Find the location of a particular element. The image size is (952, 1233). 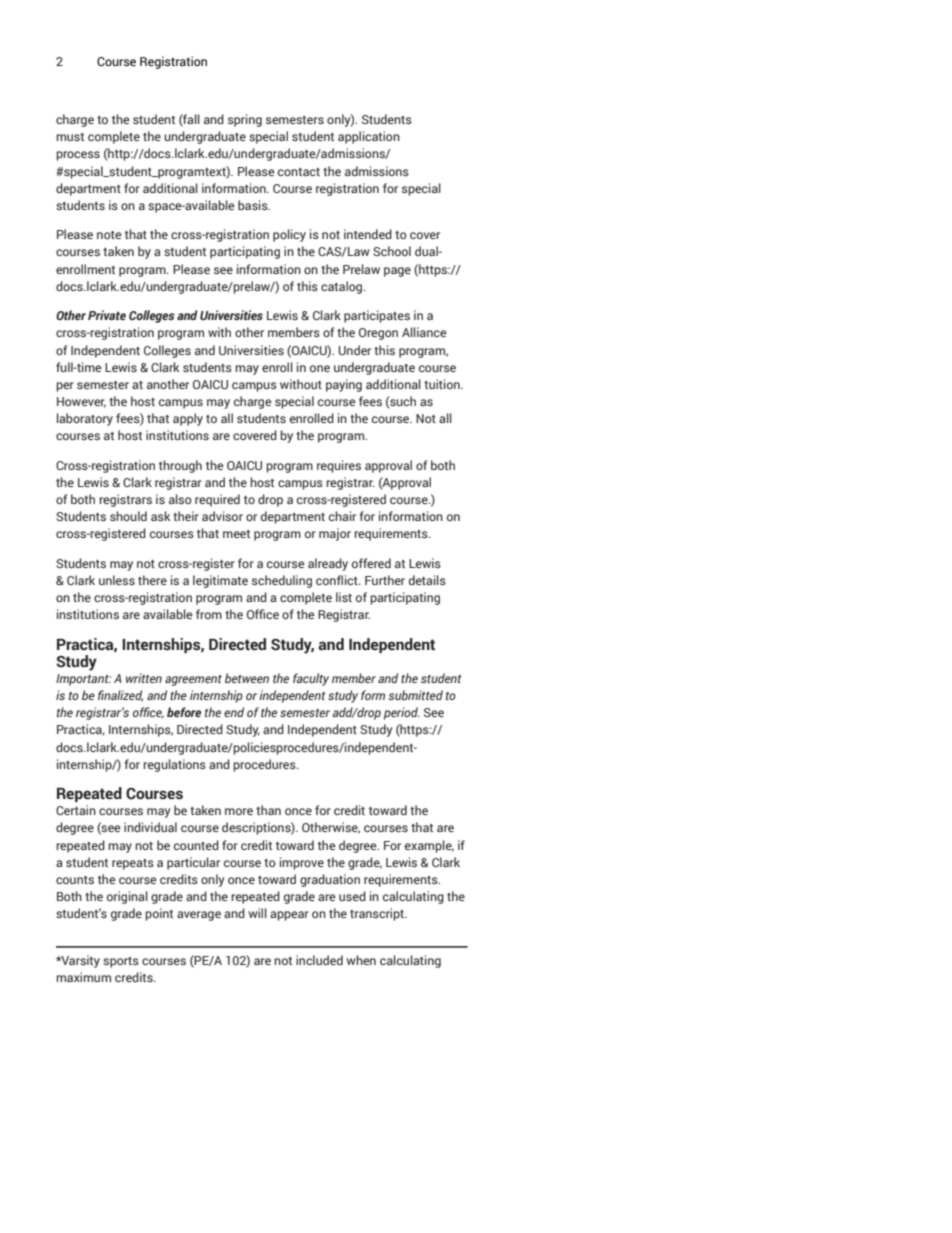

apply is located at coordinates (188, 419).
